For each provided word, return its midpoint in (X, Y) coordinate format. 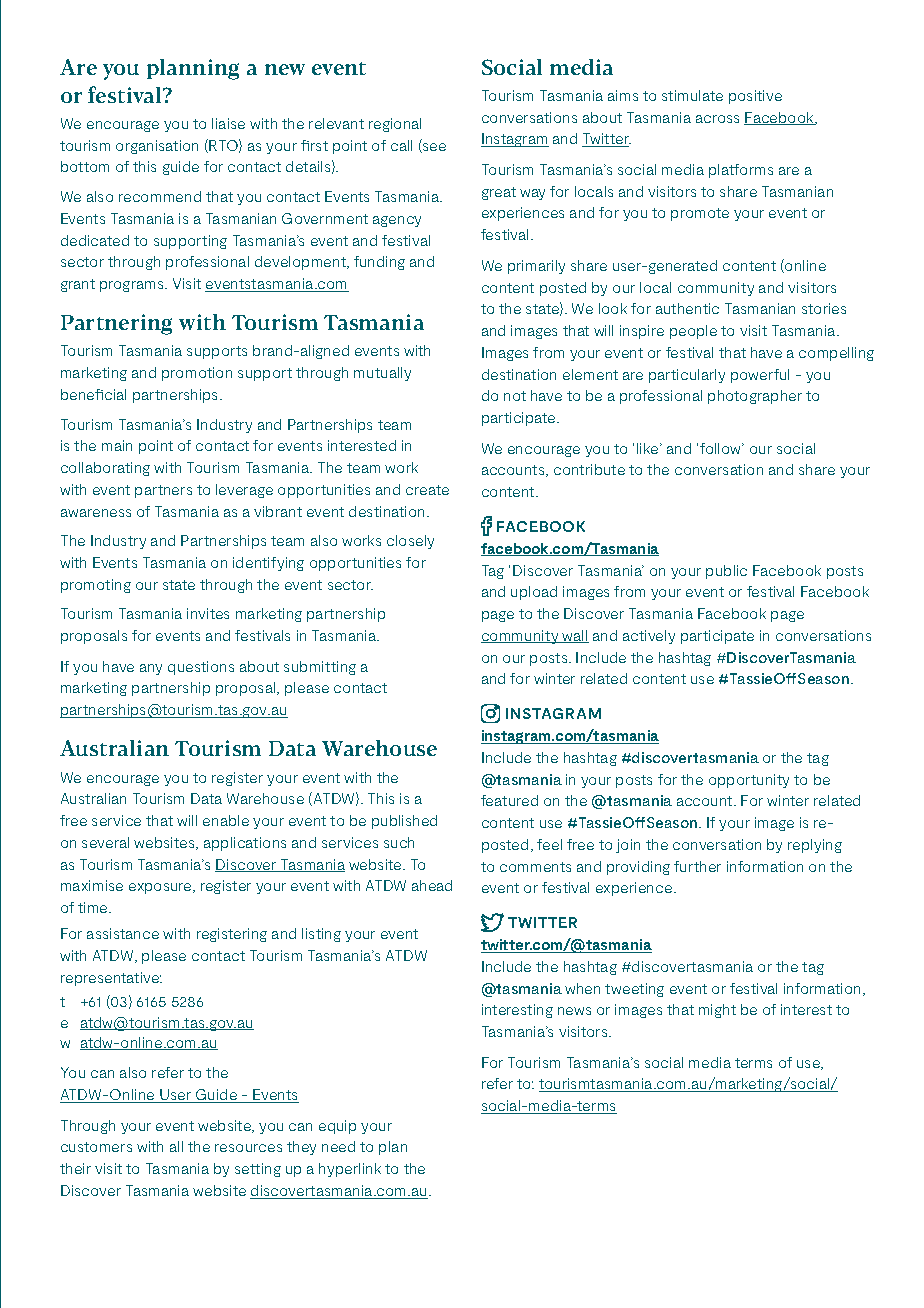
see (433, 148)
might (717, 1011)
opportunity (749, 781)
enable (226, 820)
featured (509, 800)
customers (96, 1147)
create (427, 490)
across (717, 119)
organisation (157, 147)
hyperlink (350, 1170)
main (117, 445)
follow (722, 448)
